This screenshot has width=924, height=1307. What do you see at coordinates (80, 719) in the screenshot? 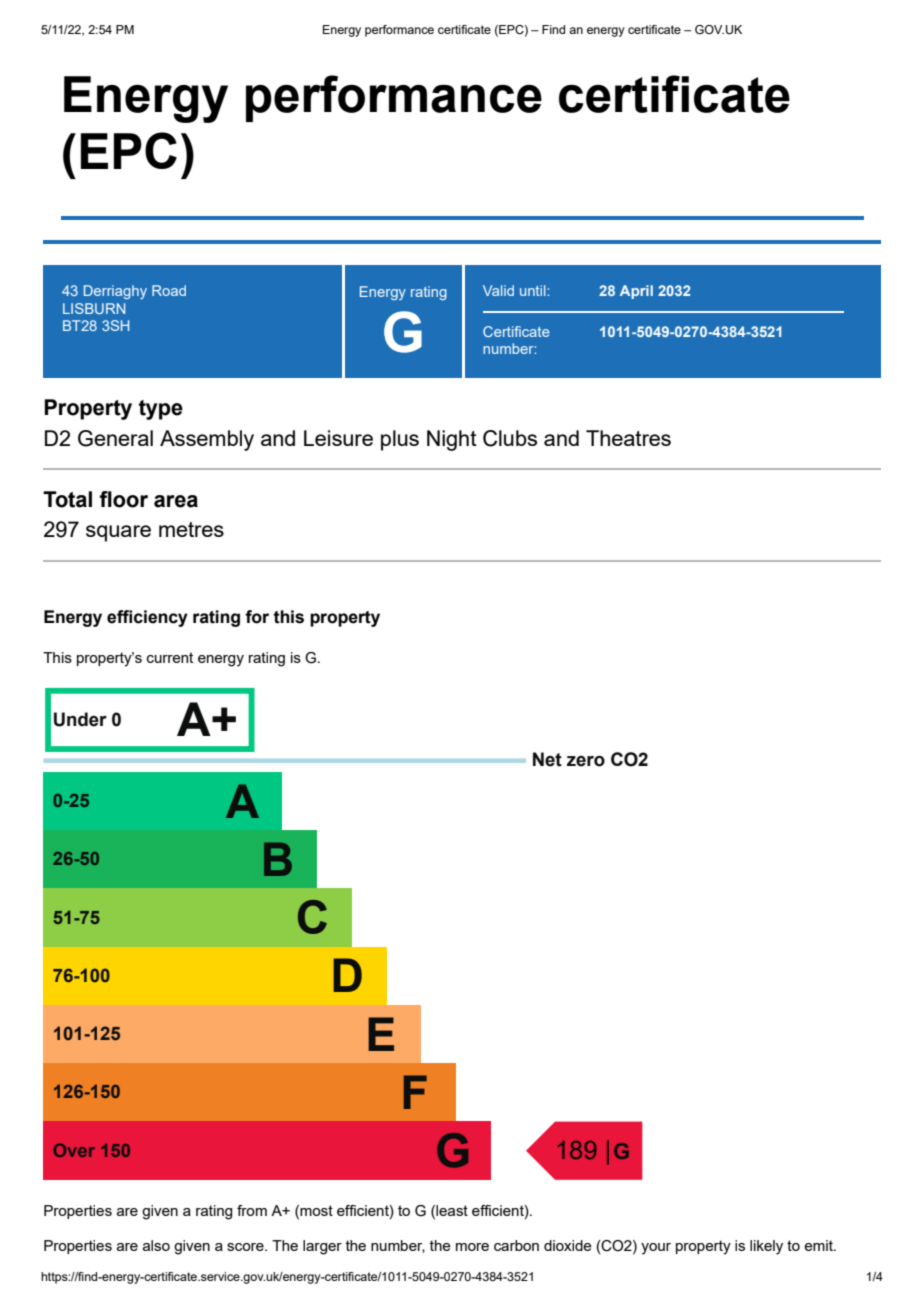
I see `Under` at bounding box center [80, 719].
